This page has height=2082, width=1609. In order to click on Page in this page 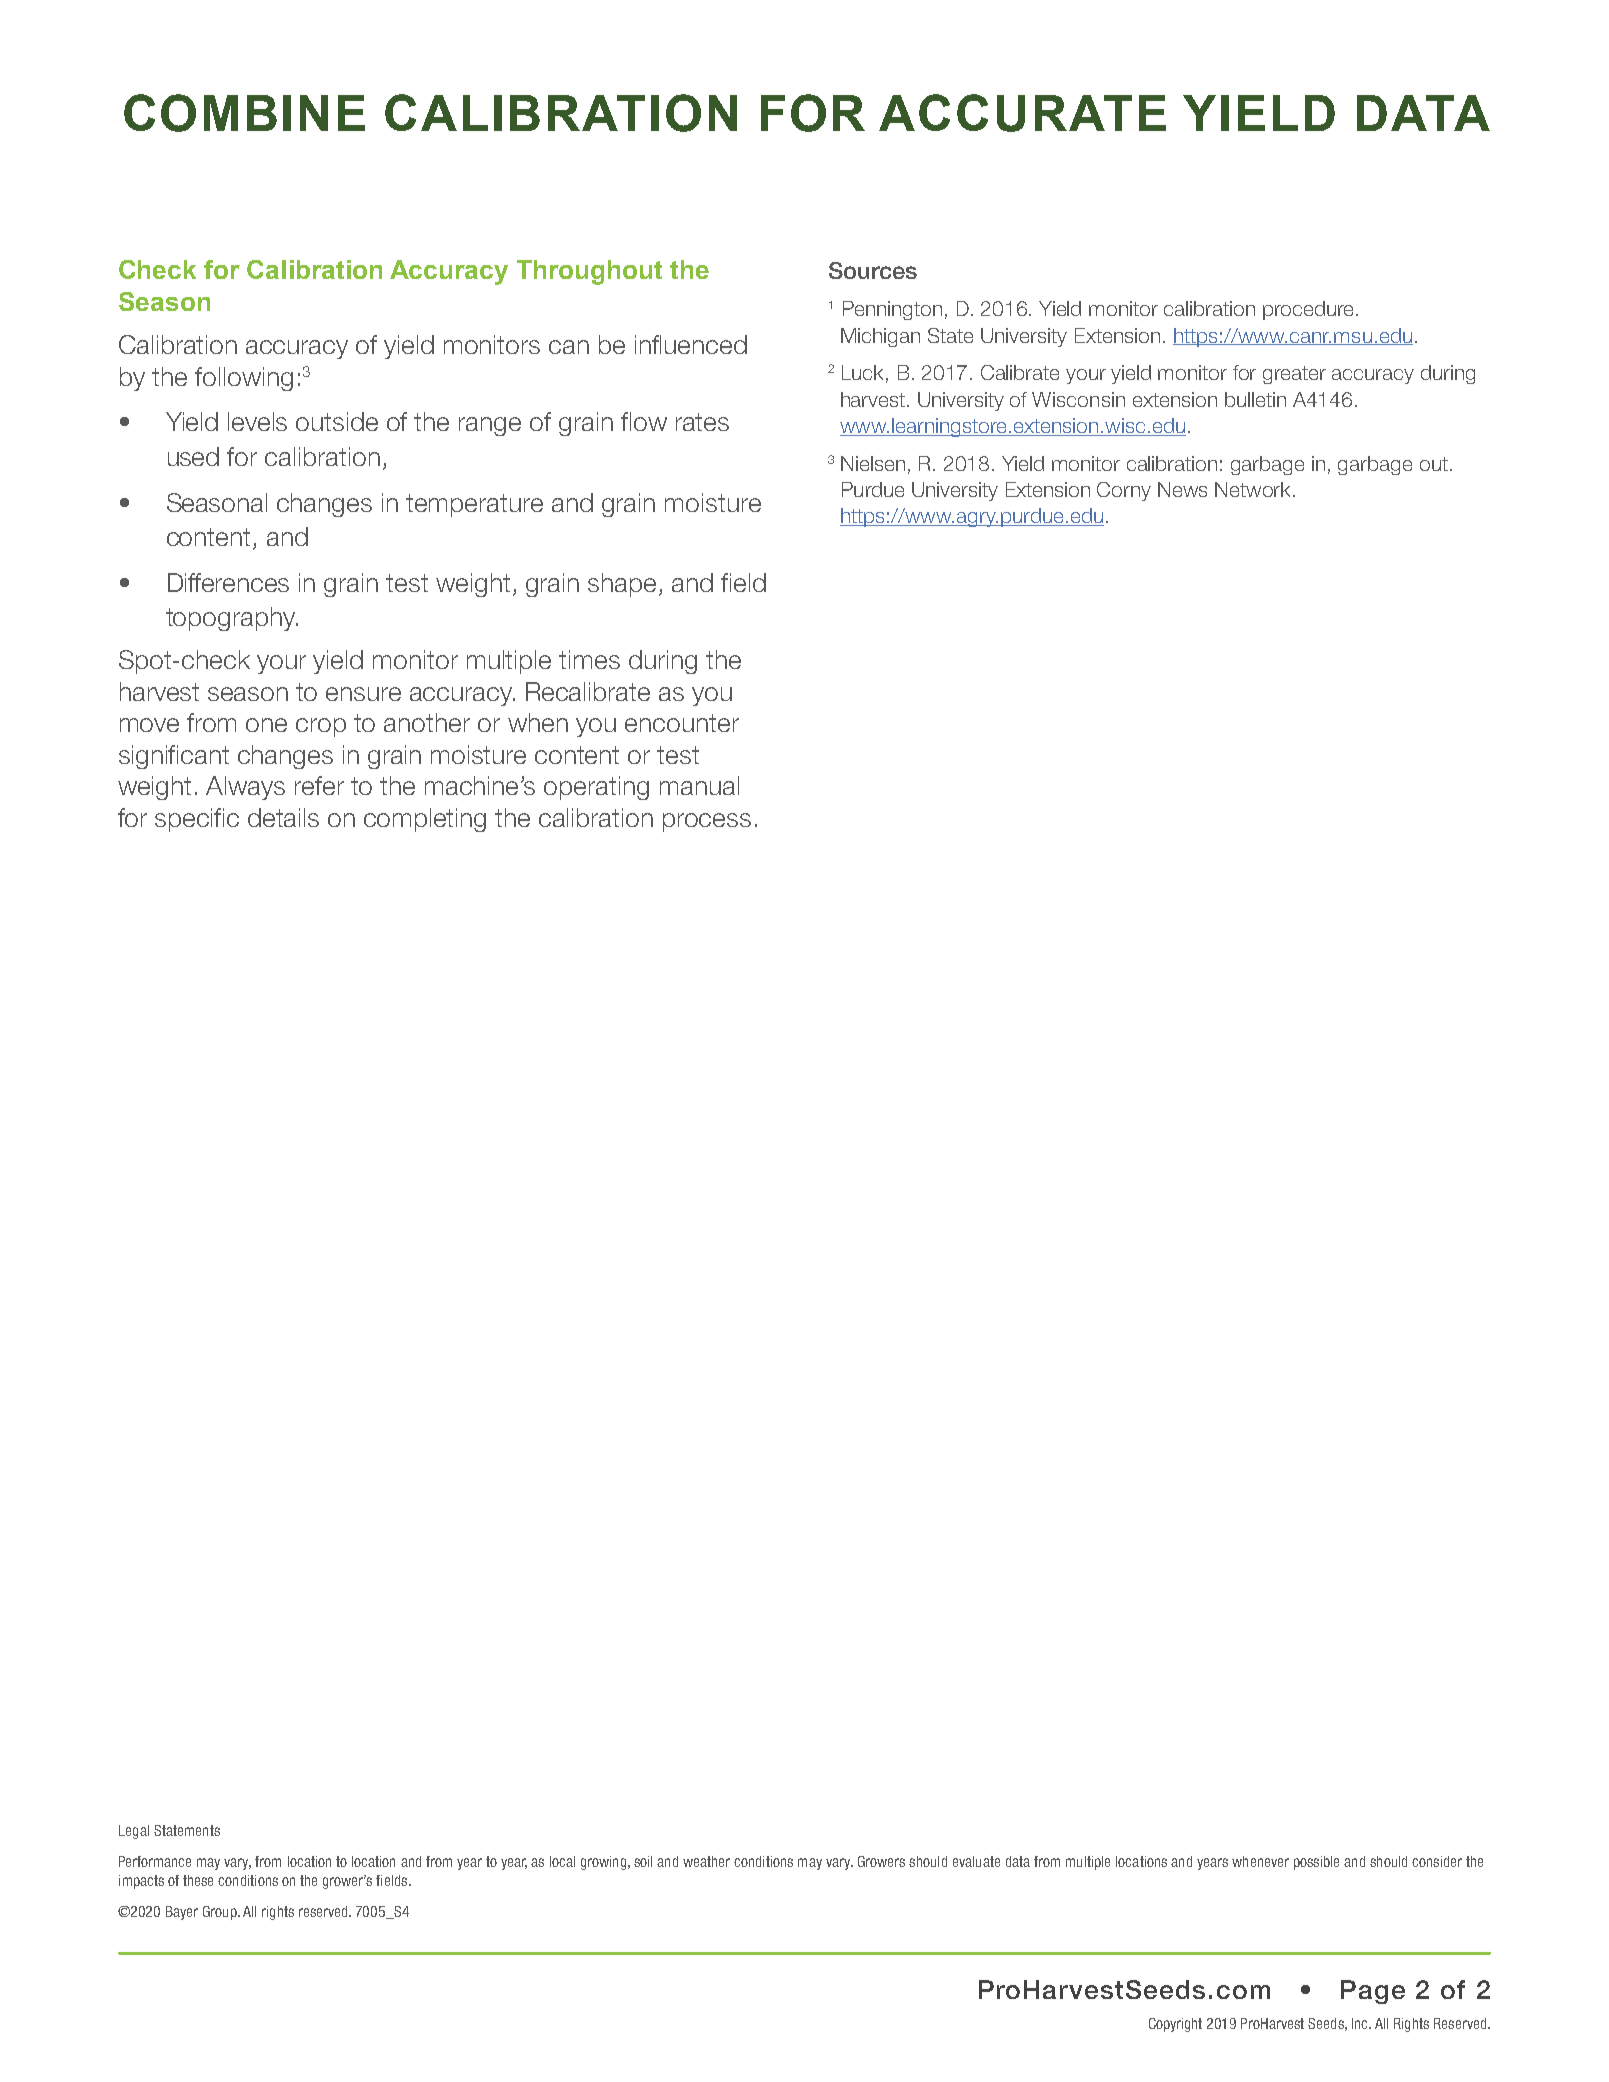, I will do `click(1373, 1992)`.
